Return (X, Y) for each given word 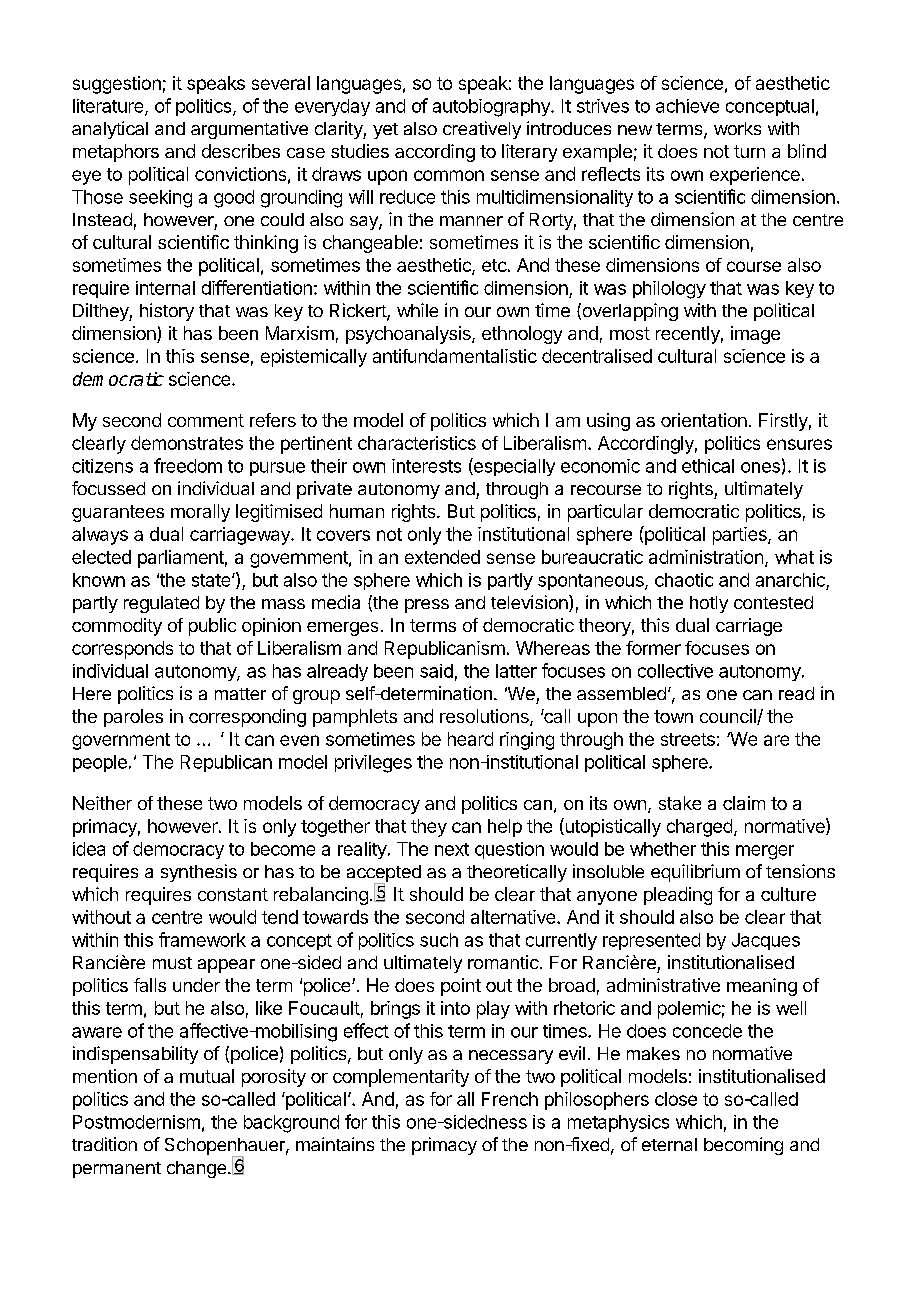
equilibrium (695, 873)
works (737, 128)
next (452, 849)
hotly (709, 604)
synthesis (199, 873)
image (755, 335)
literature (109, 107)
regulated (161, 604)
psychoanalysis (409, 335)
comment (206, 420)
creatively (482, 130)
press (427, 606)
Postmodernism (136, 1122)
